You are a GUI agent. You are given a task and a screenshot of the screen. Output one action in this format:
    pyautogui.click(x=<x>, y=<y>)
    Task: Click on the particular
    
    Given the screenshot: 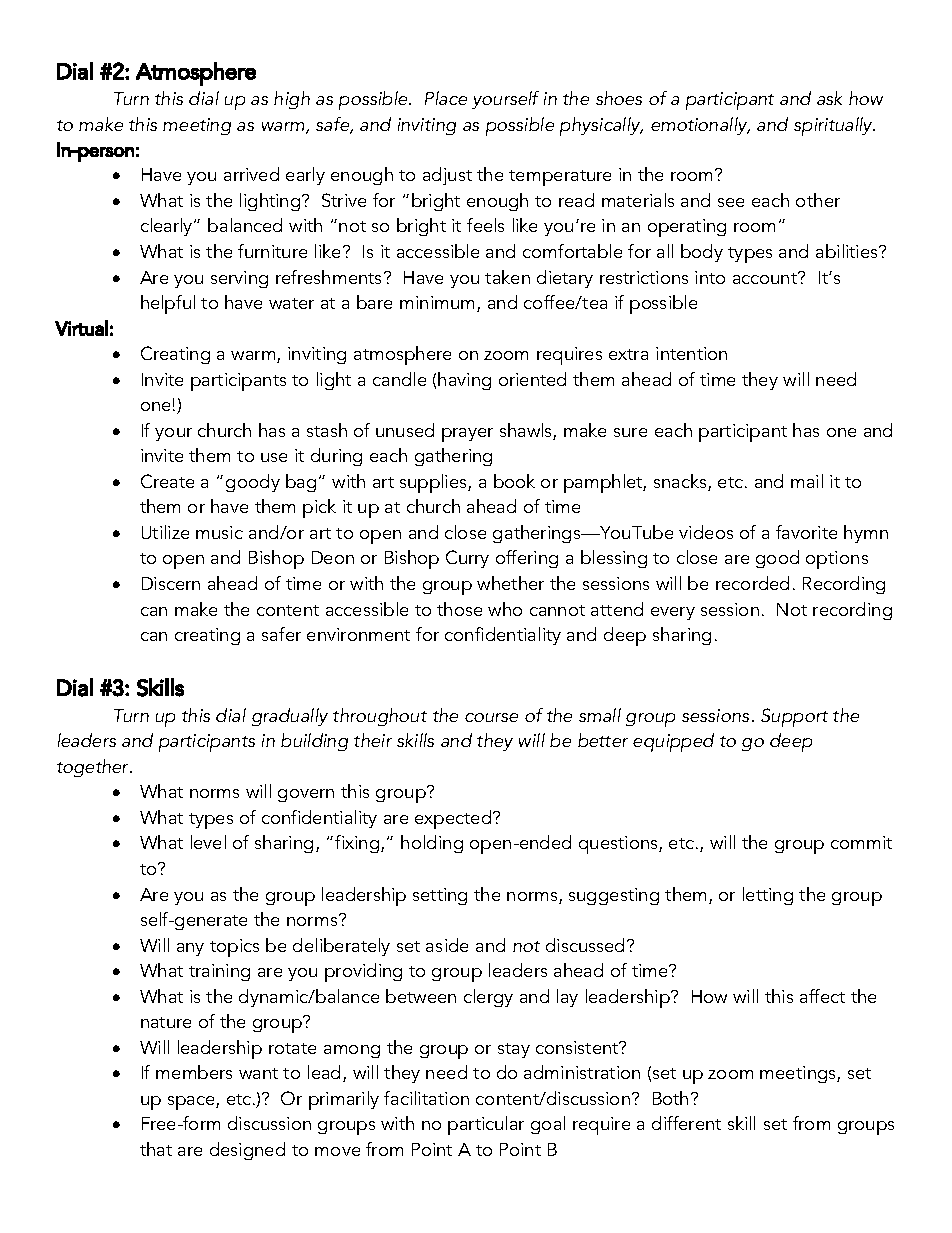 What is the action you would take?
    pyautogui.click(x=486, y=1125)
